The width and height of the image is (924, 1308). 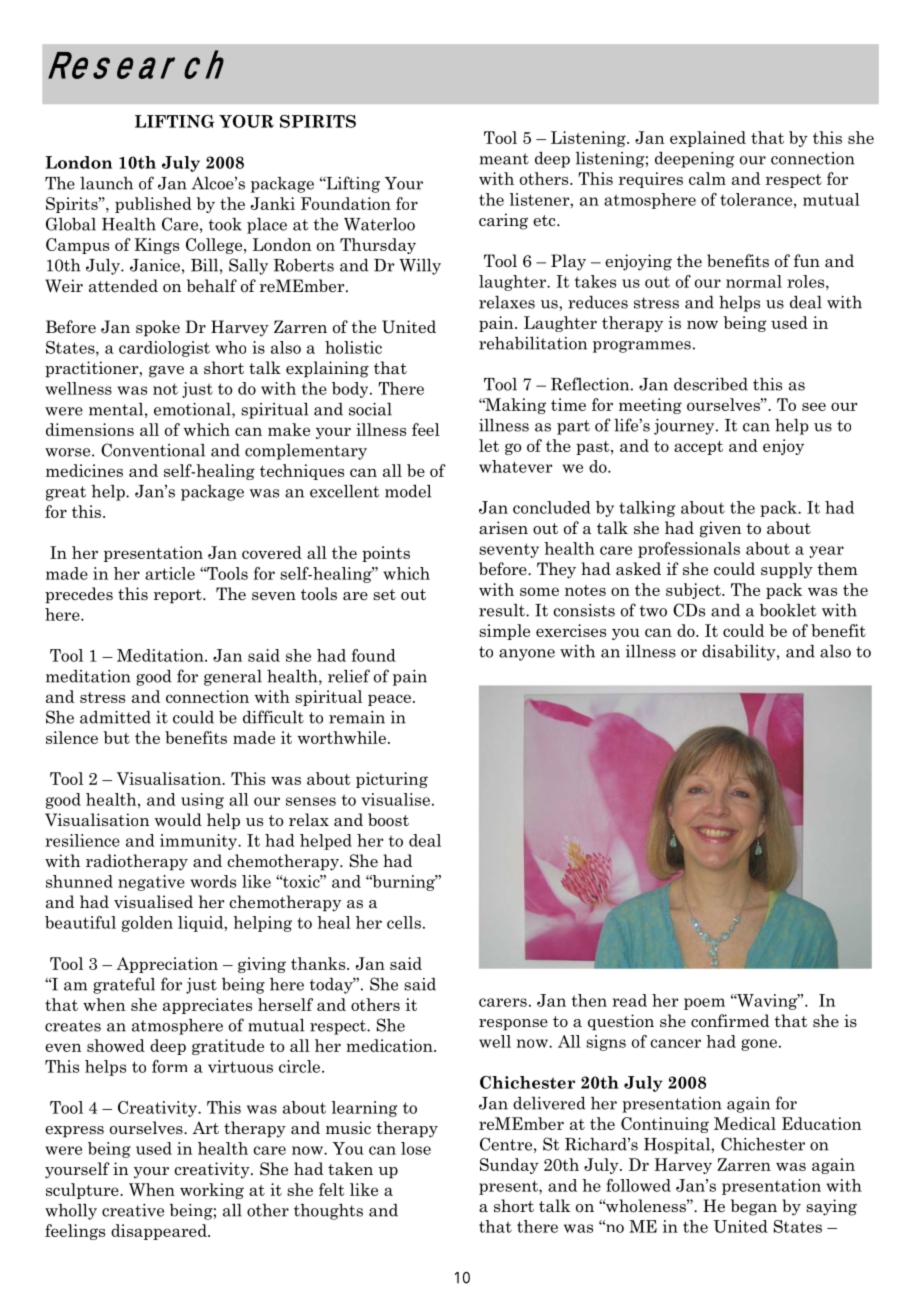 I want to click on confirmed, so click(x=730, y=1021).
